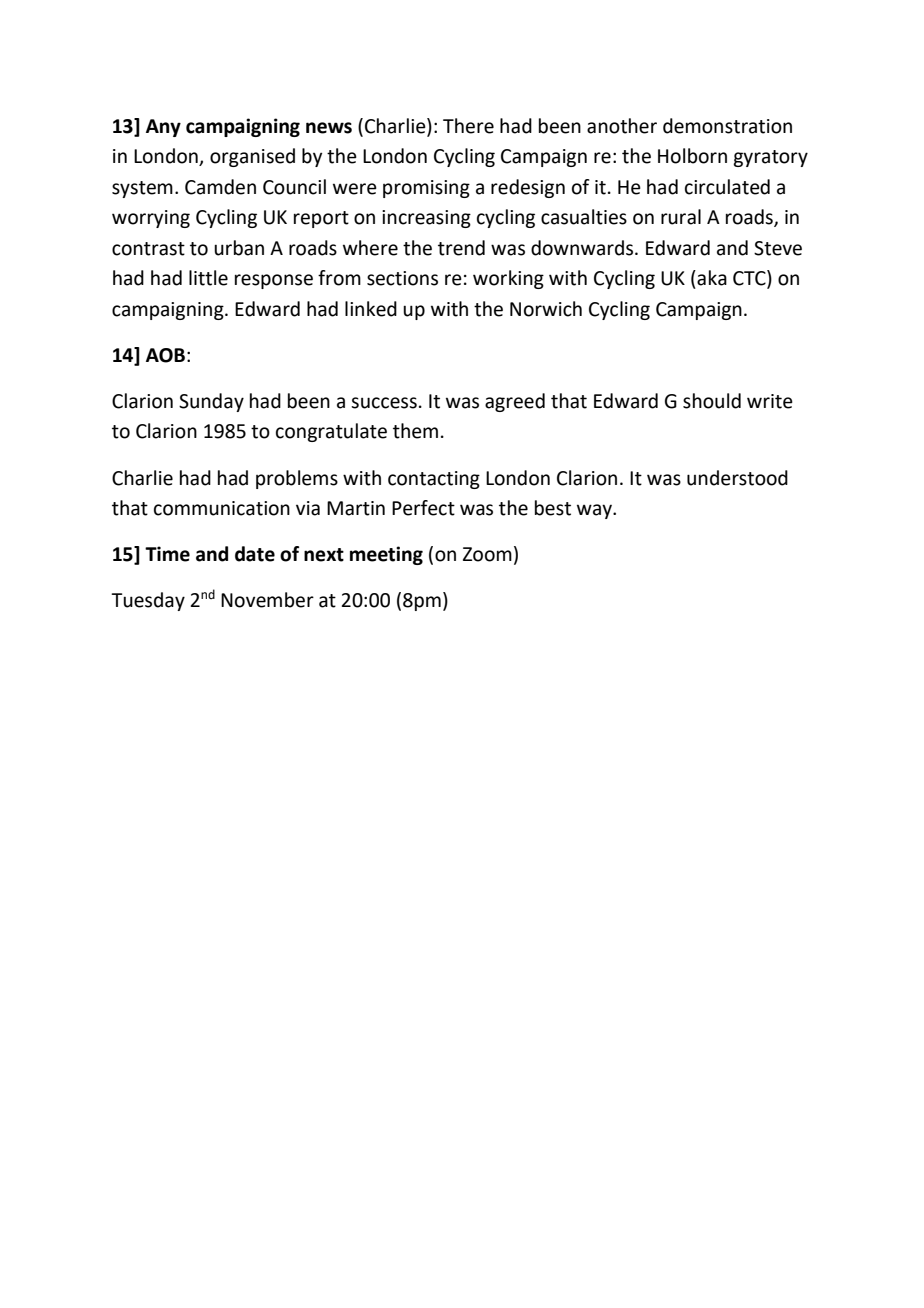 The image size is (924, 1308). Describe the element at coordinates (267, 600) in the image. I see `November` at that location.
